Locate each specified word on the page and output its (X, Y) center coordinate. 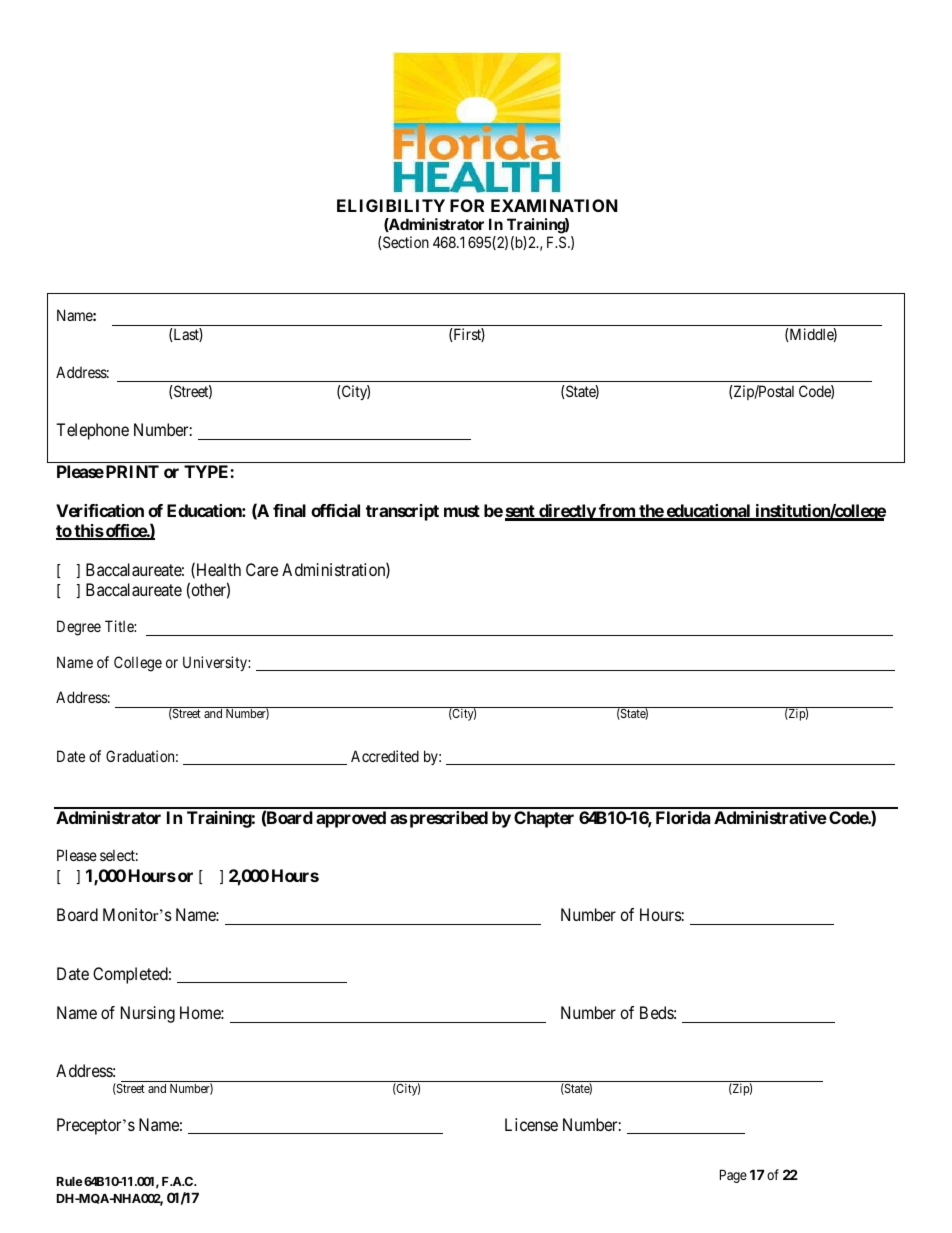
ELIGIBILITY (391, 205)
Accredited (385, 756)
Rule (70, 1181)
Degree (79, 628)
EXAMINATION (554, 205)
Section (405, 242)
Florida (683, 817)
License (531, 1124)
